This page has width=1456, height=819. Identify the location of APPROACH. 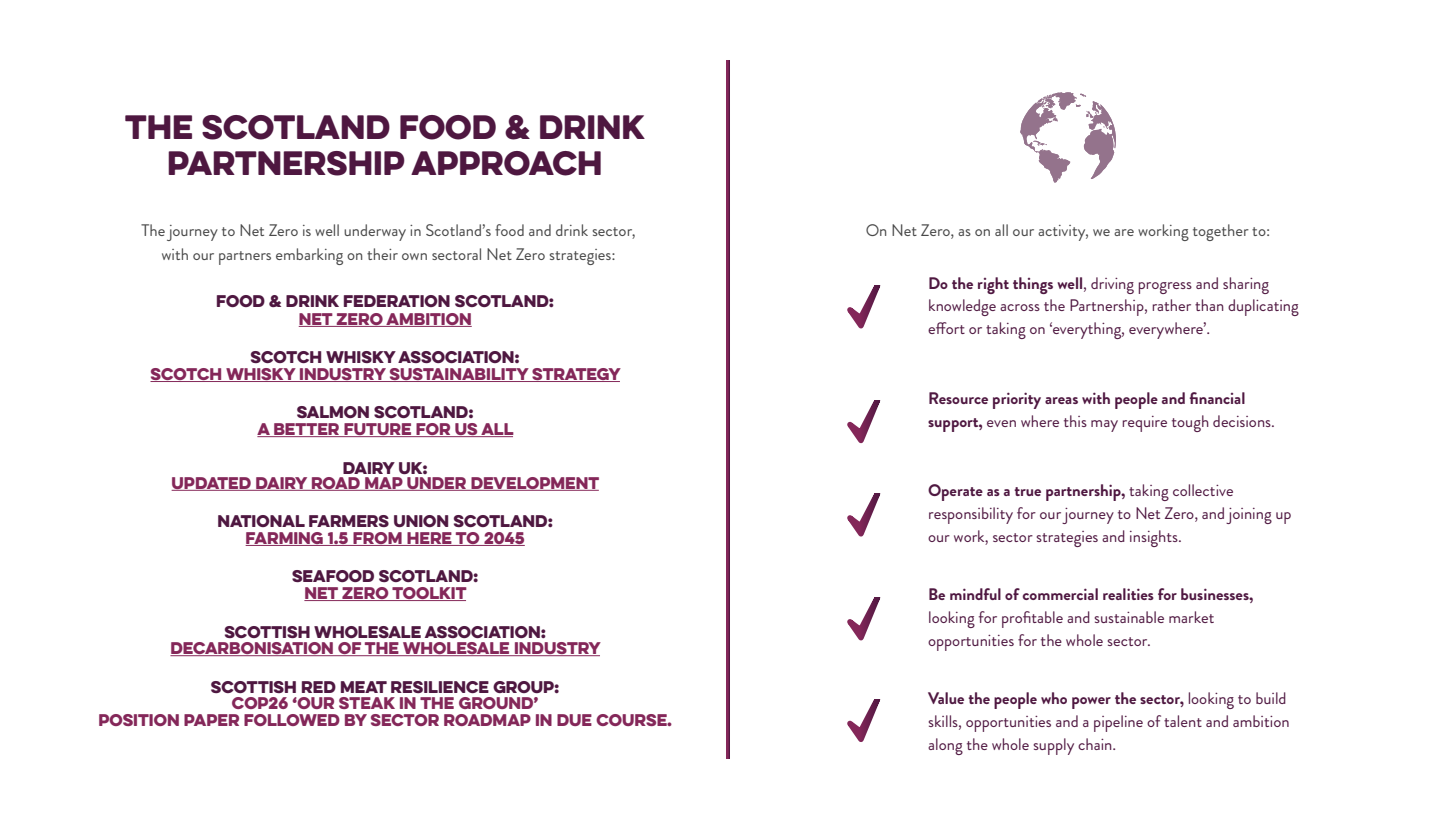
(506, 163).
